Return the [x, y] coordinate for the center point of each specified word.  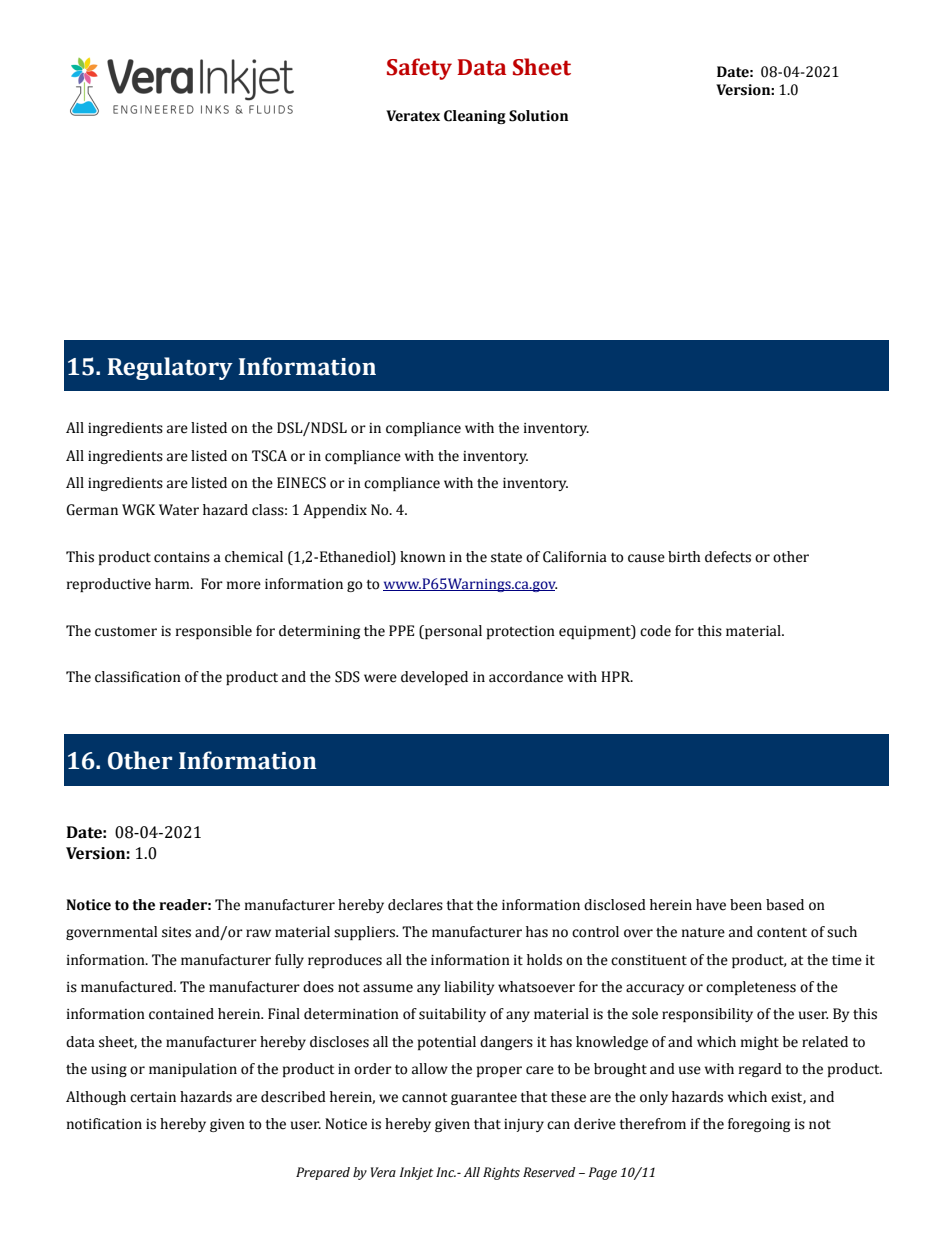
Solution [538, 116]
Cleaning [475, 117]
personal [452, 632]
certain [153, 1097]
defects [728, 557]
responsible [214, 632]
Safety [419, 69]
